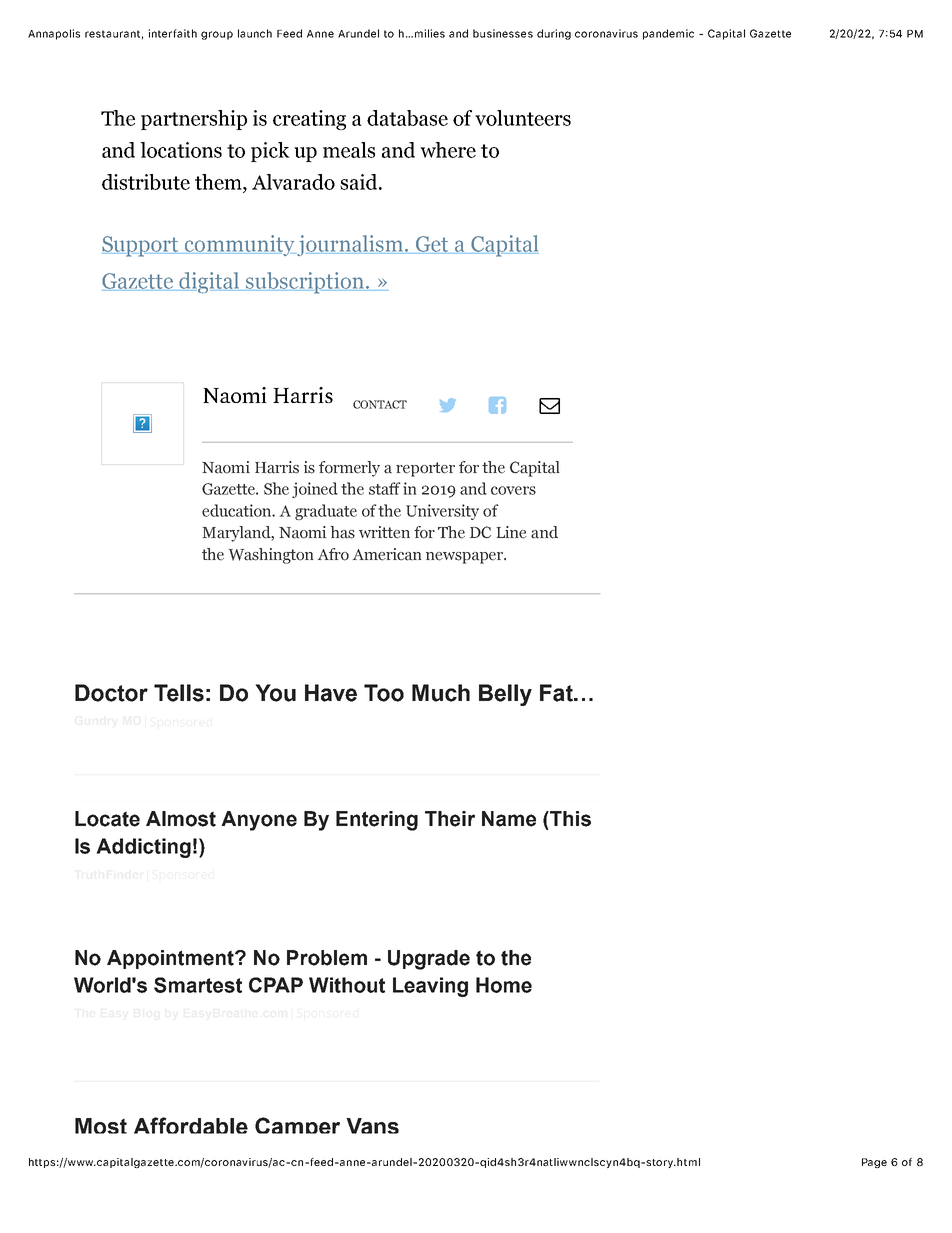 The width and height of the page is (952, 1233). Describe the element at coordinates (503, 33) in the page. I see `businesses` at that location.
